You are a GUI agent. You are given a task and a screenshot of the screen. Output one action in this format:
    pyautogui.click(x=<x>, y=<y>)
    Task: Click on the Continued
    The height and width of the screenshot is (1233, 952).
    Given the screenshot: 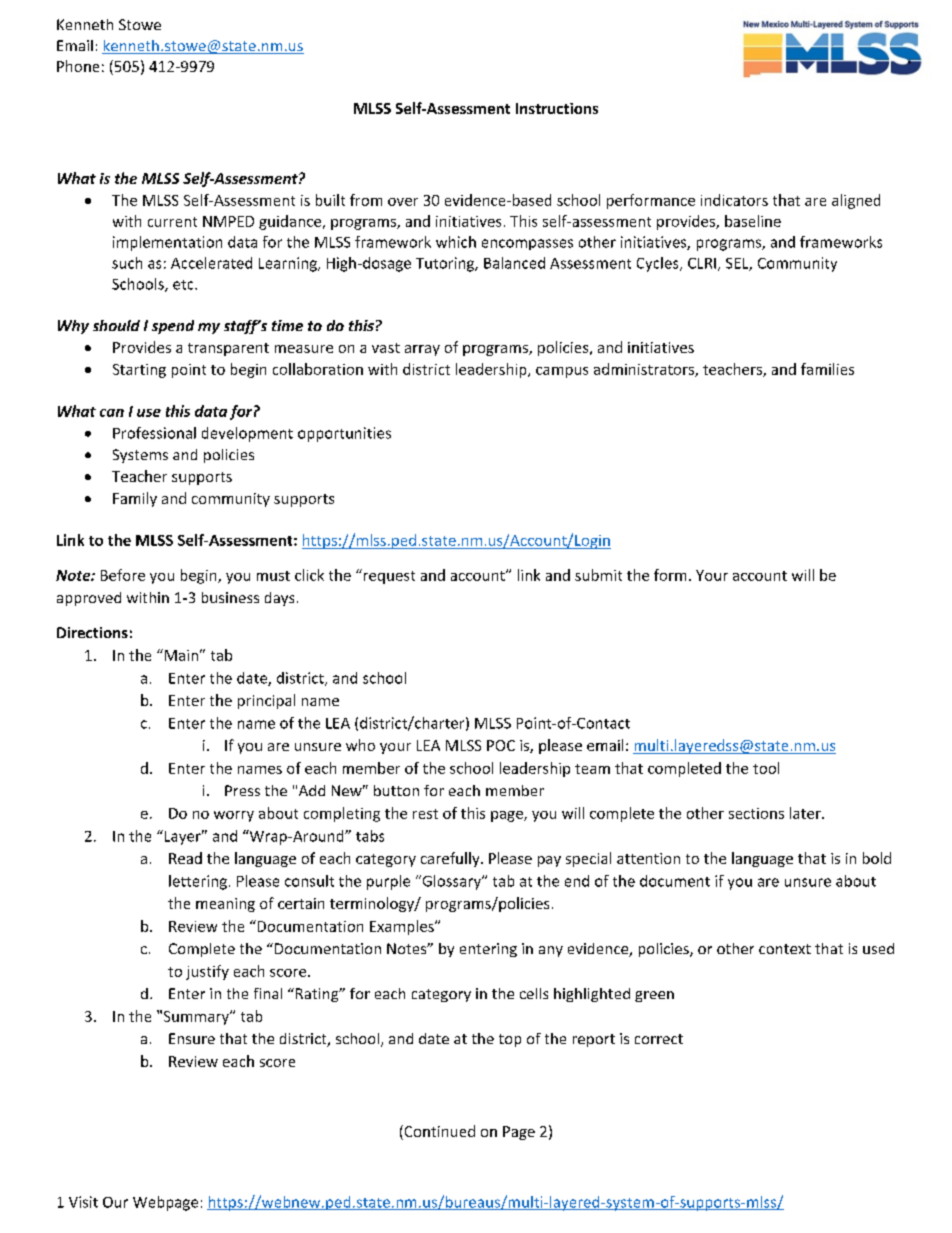 What is the action you would take?
    pyautogui.click(x=438, y=1132)
